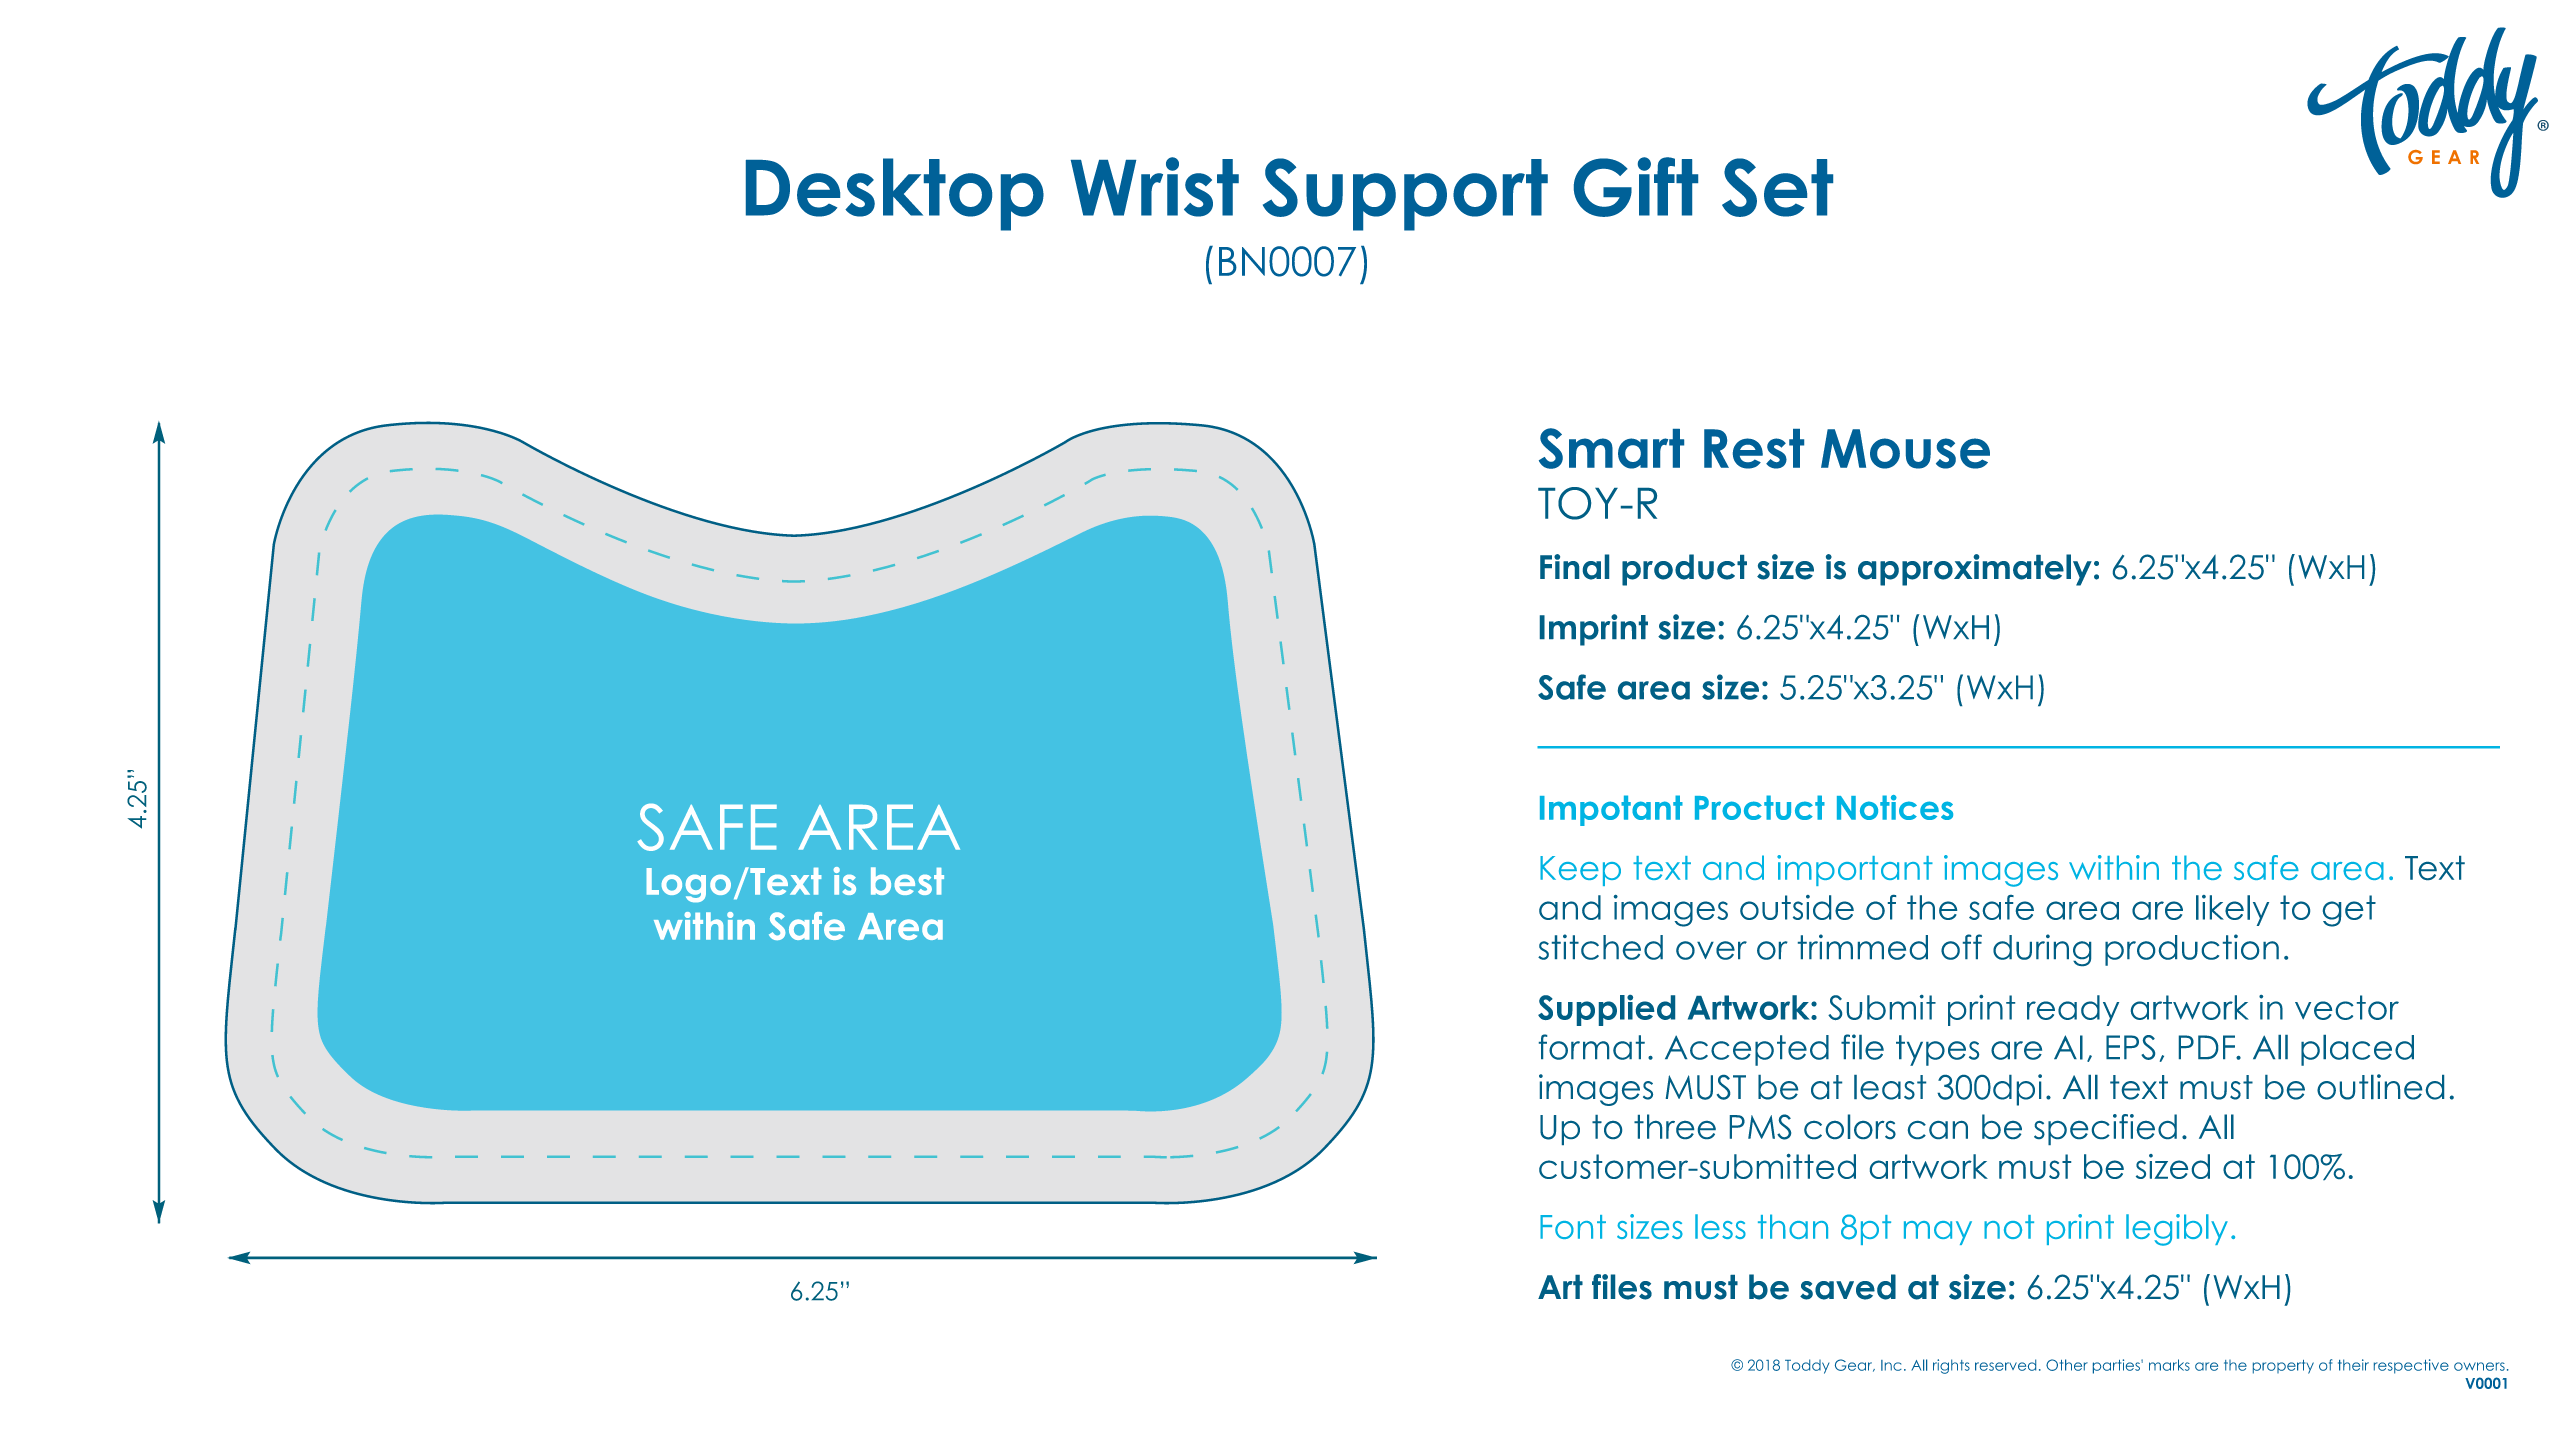 Image resolution: width=2573 pixels, height=1439 pixels. What do you see at coordinates (2232, 910) in the image?
I see `likely` at bounding box center [2232, 910].
